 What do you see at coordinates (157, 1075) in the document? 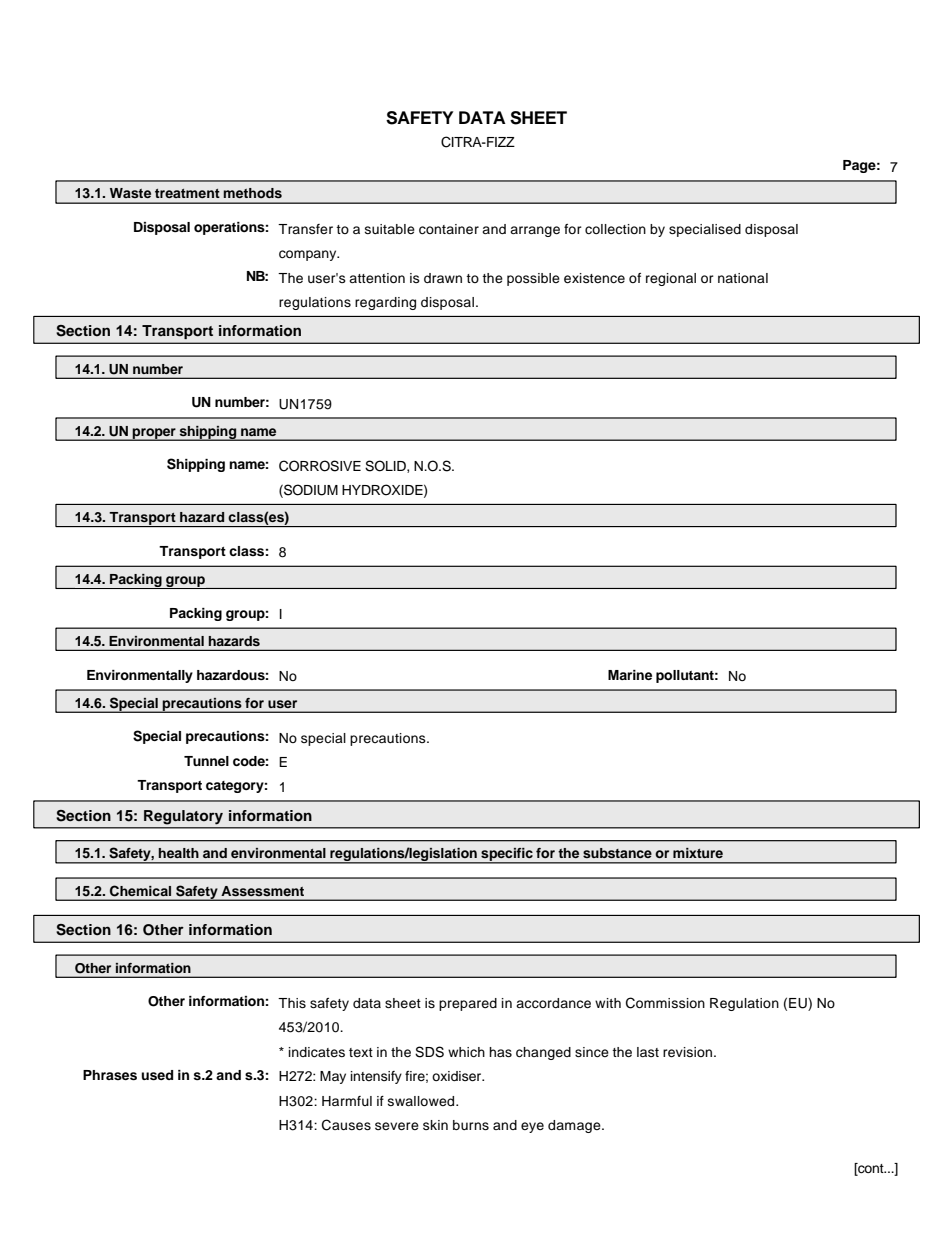
I see `used` at bounding box center [157, 1075].
